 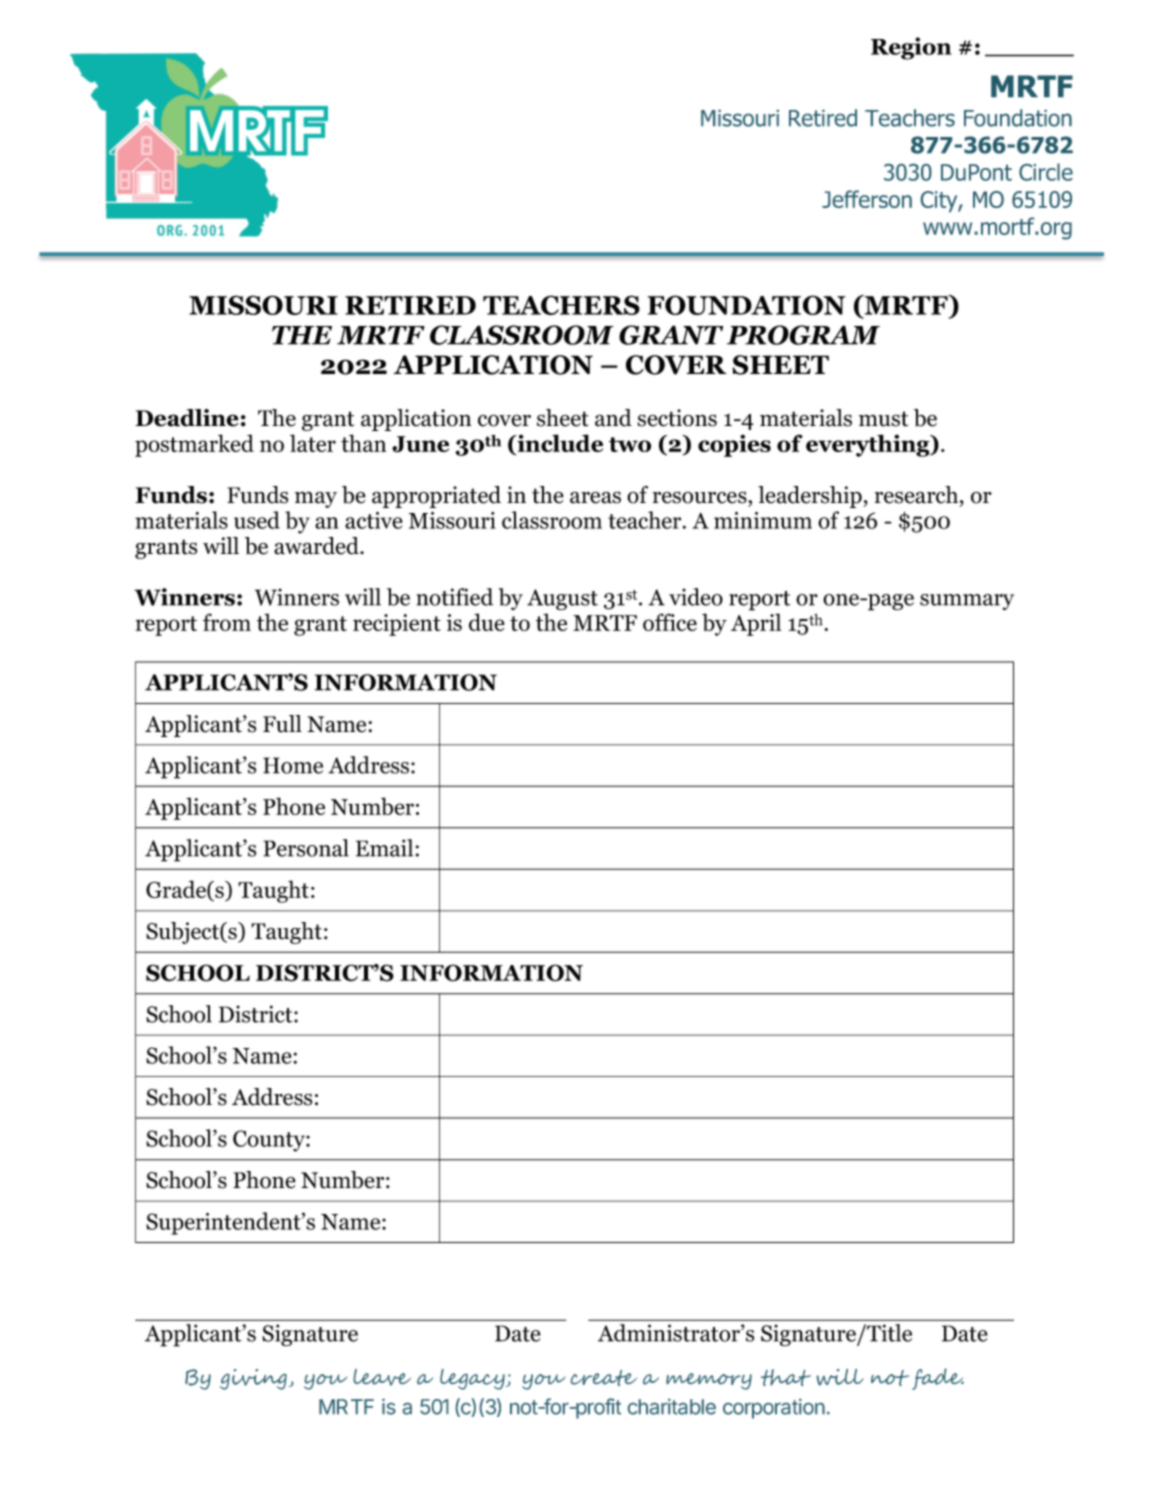 What do you see at coordinates (967, 602) in the screenshot?
I see `summary` at bounding box center [967, 602].
